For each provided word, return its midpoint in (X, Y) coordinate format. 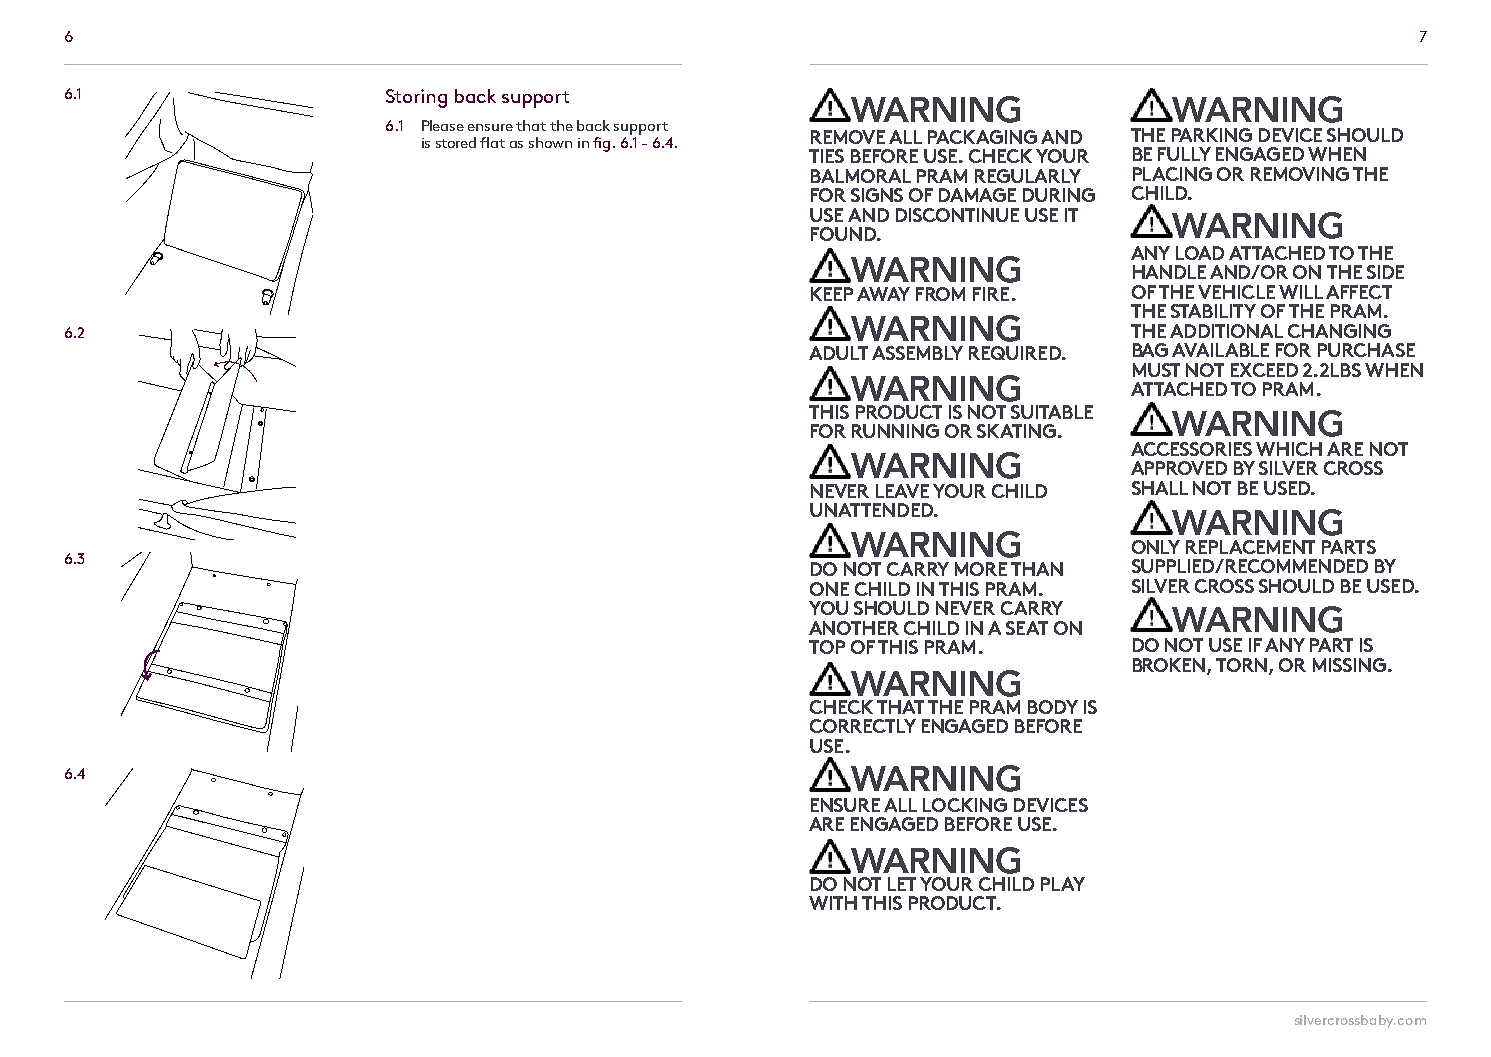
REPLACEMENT (1250, 547)
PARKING (1212, 135)
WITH (833, 903)
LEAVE (902, 491)
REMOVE (848, 137)
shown (550, 142)
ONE (829, 589)
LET (902, 884)
